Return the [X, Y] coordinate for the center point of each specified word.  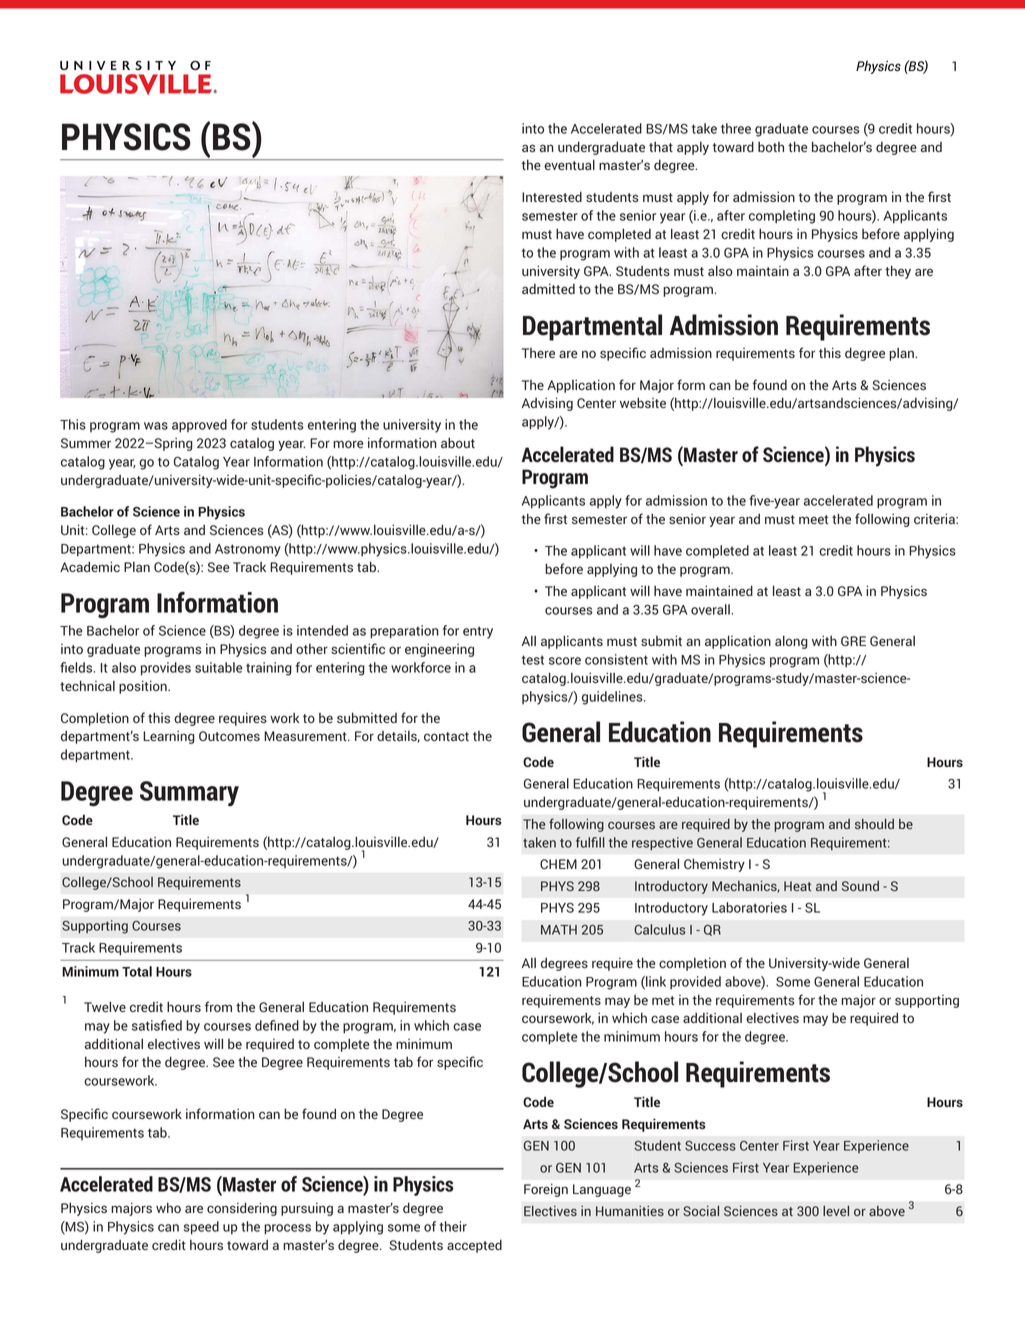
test [533, 660]
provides [166, 669]
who [168, 1207]
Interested [552, 196]
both [771, 147]
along [791, 642]
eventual [569, 164]
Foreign [546, 1190]
